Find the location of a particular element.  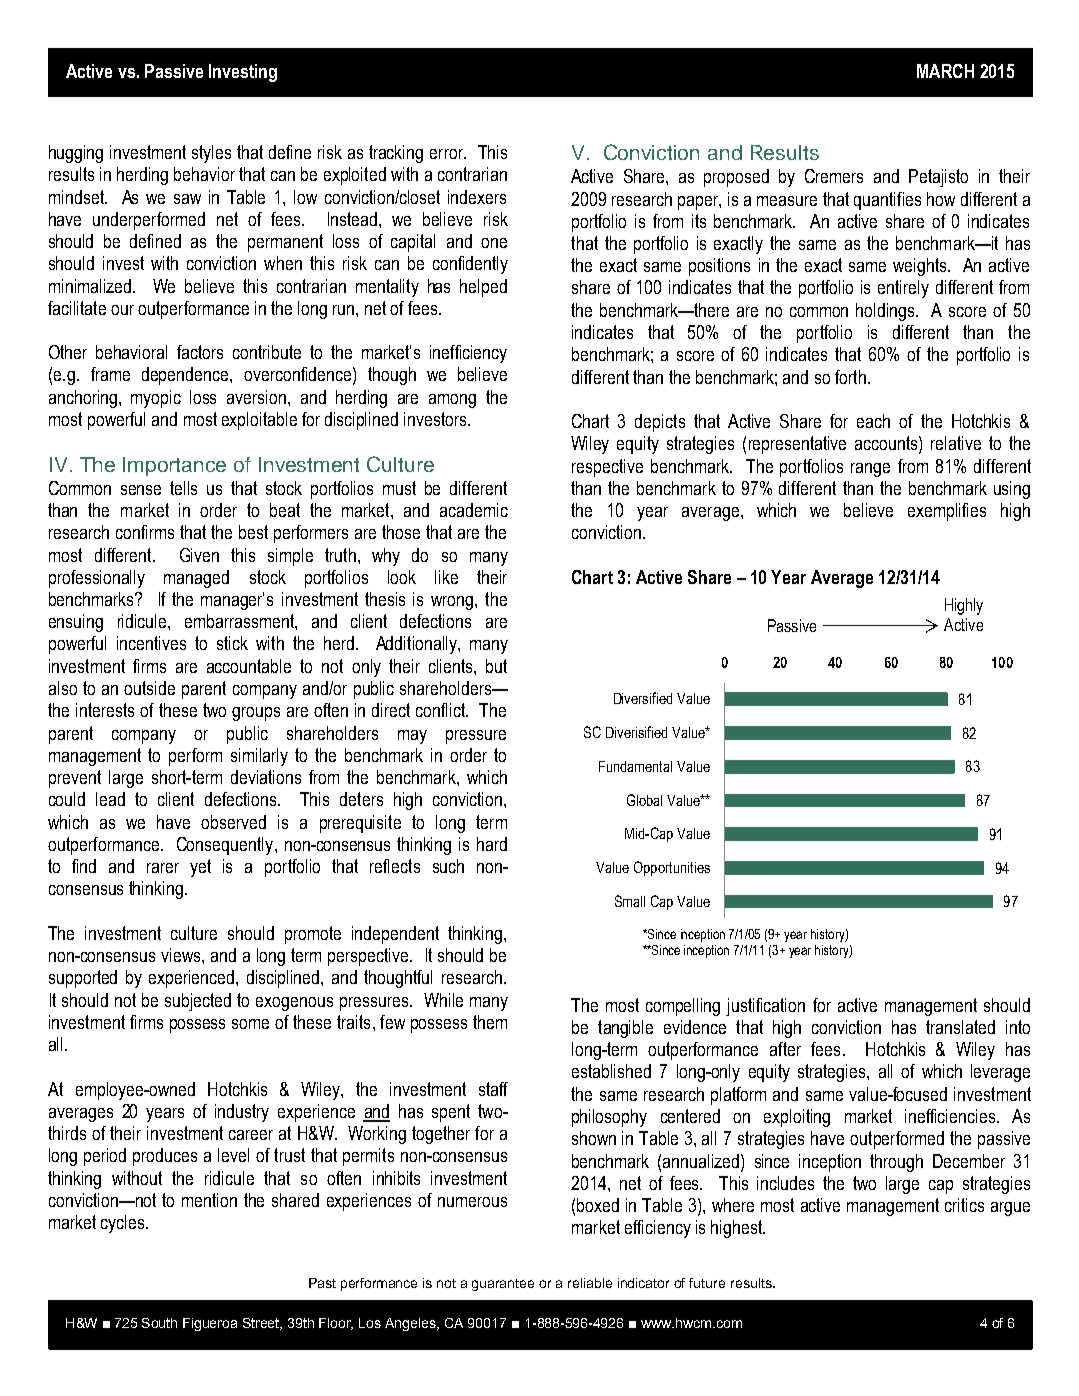

error is located at coordinates (448, 154).
